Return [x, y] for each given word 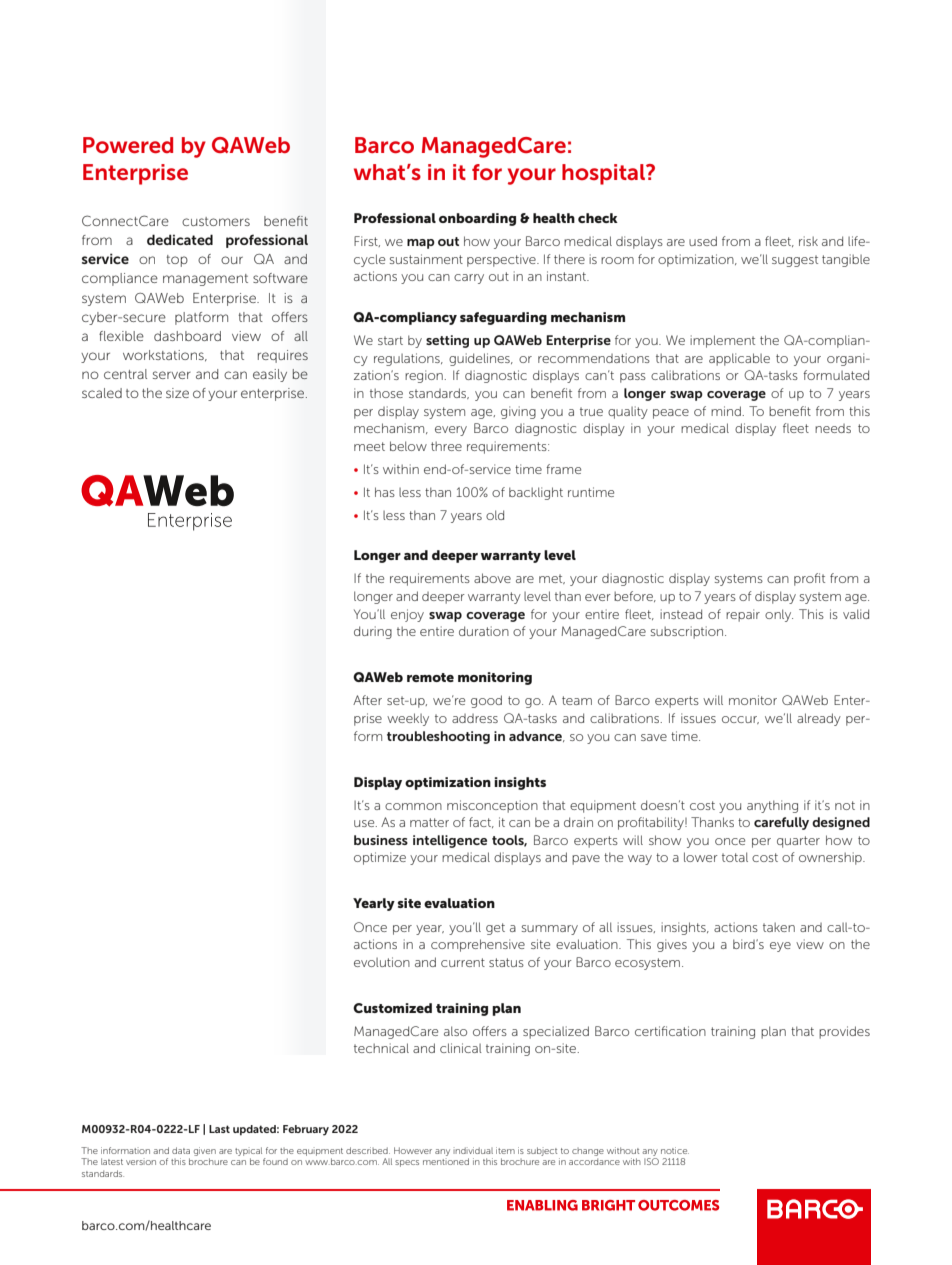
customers [216, 221]
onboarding [477, 219]
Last [219, 1129]
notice [675, 1150]
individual [473, 1150]
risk [808, 241]
